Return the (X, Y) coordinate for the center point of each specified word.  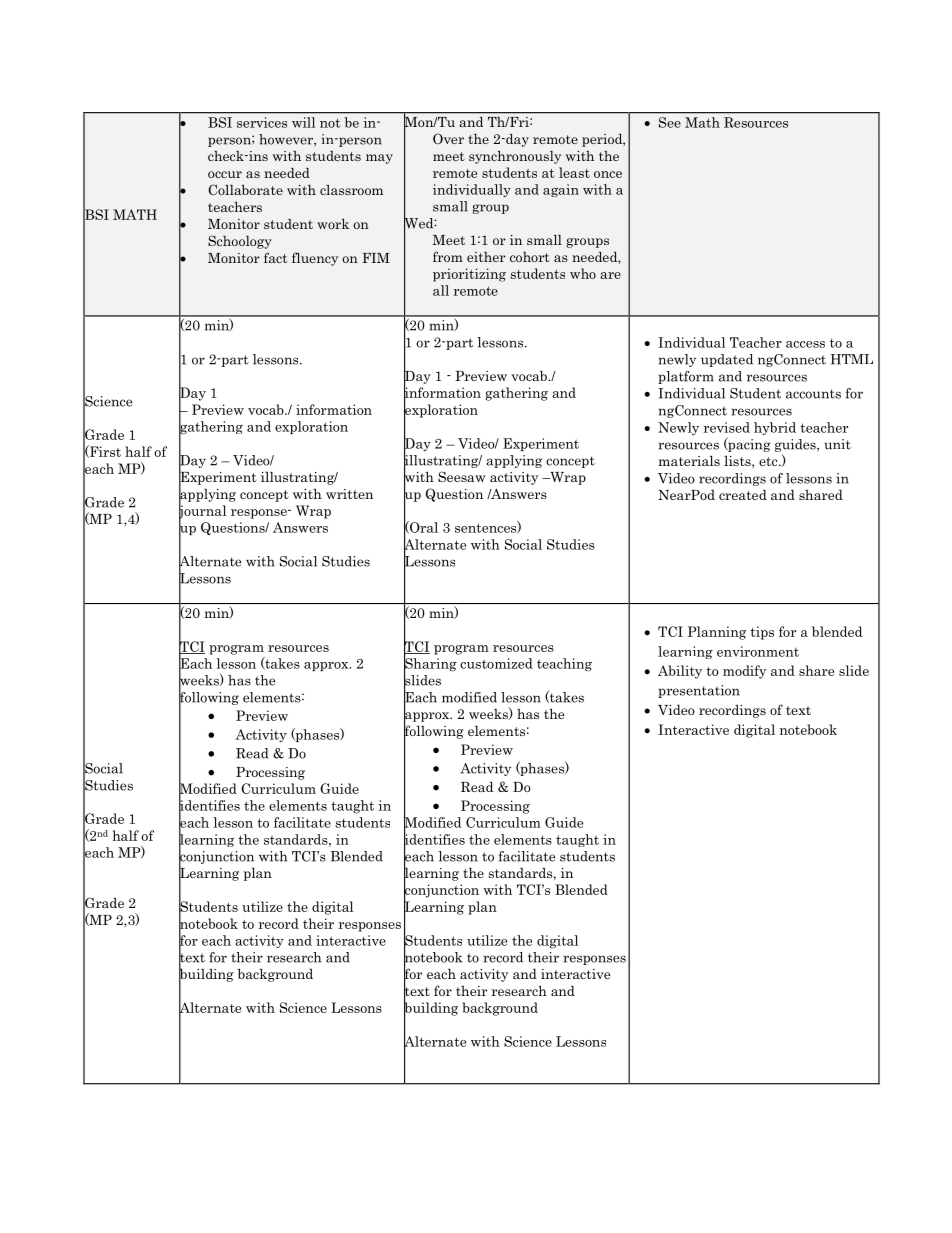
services (262, 122)
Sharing (430, 665)
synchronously (515, 157)
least (574, 172)
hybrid (775, 428)
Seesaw (462, 476)
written (349, 494)
